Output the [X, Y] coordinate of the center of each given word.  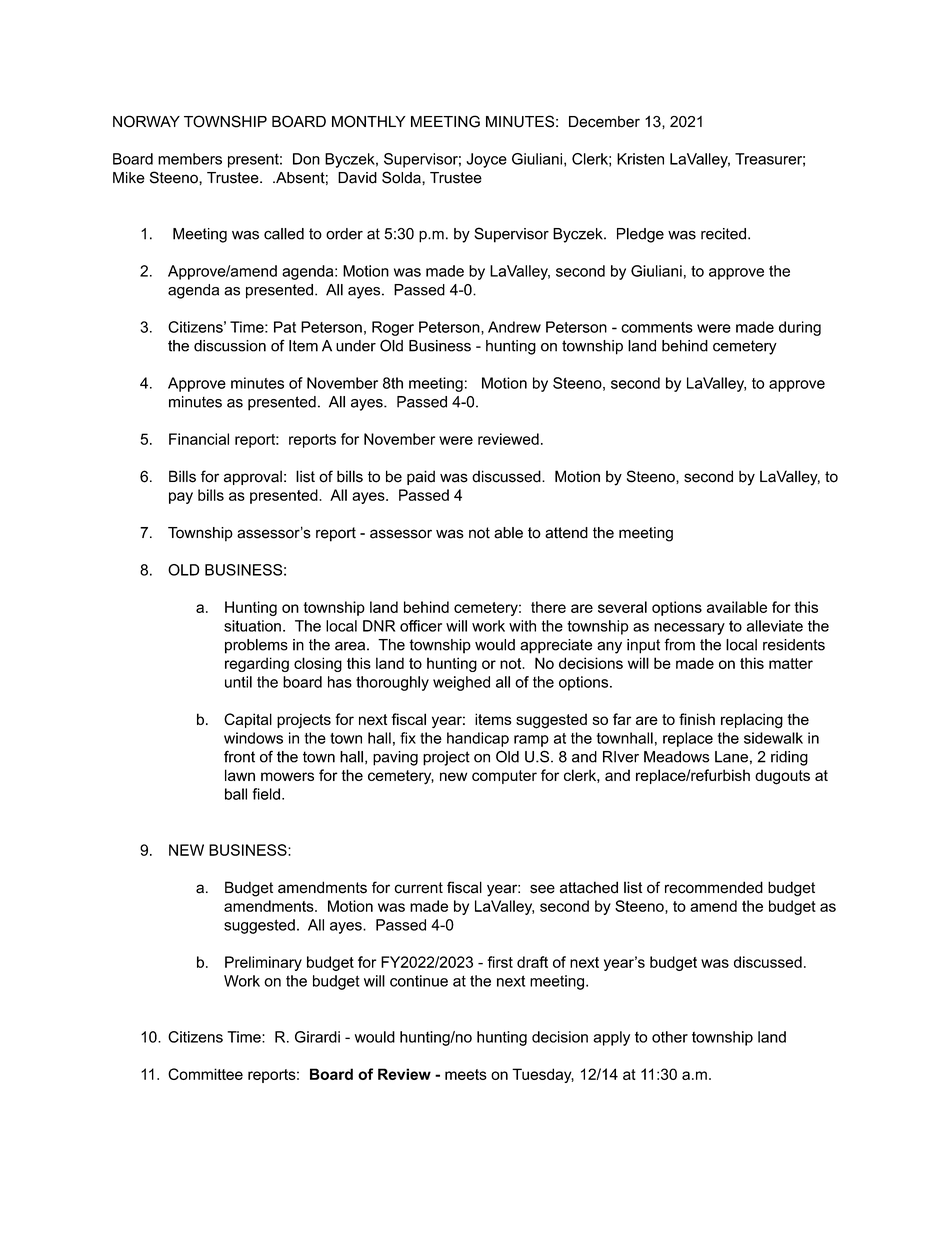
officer [421, 626]
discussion [230, 346]
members [190, 159]
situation [252, 626]
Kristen [640, 159]
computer [504, 777]
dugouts [782, 777]
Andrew [514, 327]
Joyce [486, 160]
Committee [205, 1074]
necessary [689, 629]
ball [236, 794]
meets [466, 1074]
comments [657, 327]
